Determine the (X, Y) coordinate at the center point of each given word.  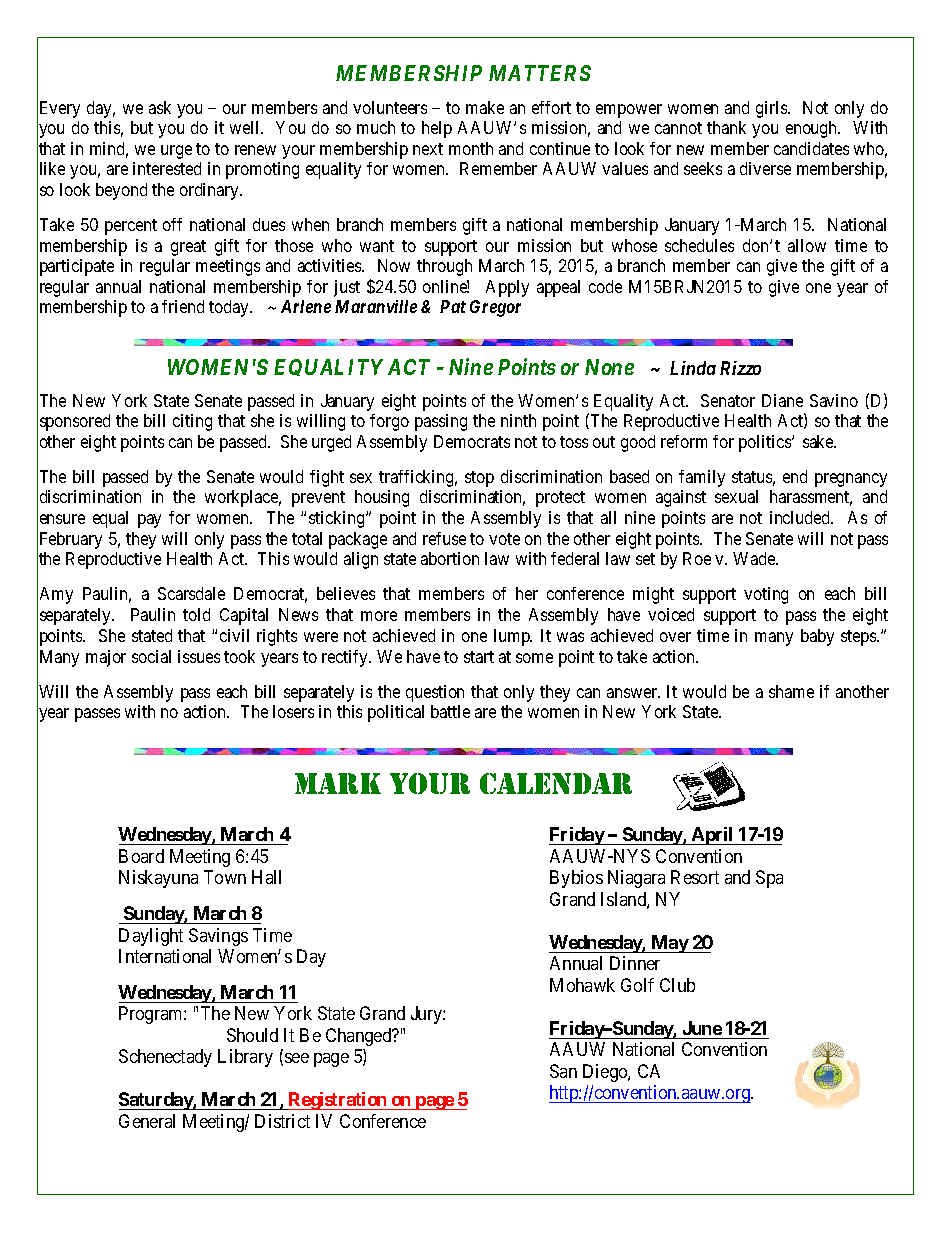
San (563, 1071)
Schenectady (165, 1058)
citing (192, 422)
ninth (518, 420)
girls (772, 109)
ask (160, 107)
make (485, 107)
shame (791, 691)
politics (766, 443)
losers (293, 711)
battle (450, 711)
